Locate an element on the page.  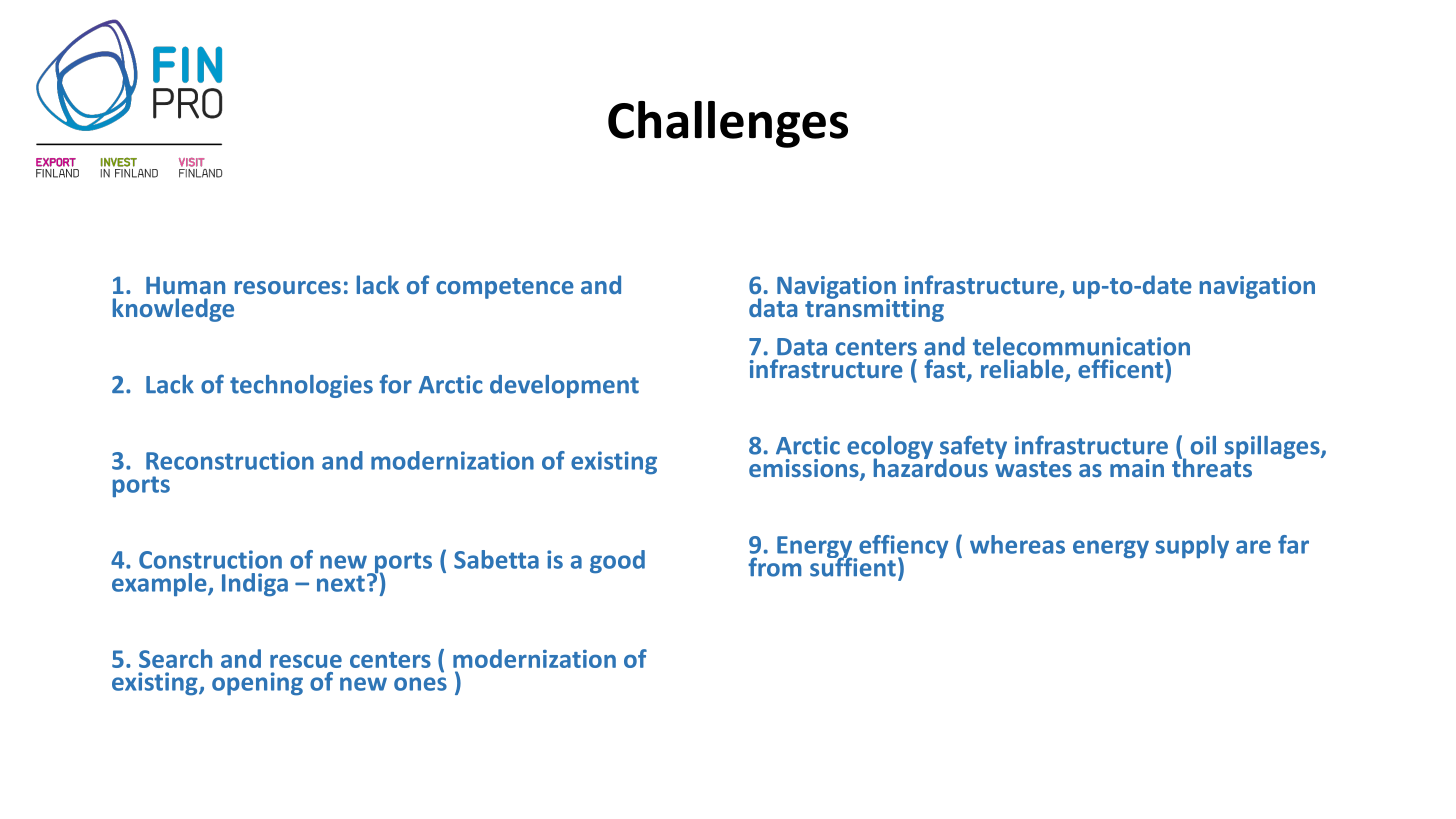
next is located at coordinates (341, 583).
